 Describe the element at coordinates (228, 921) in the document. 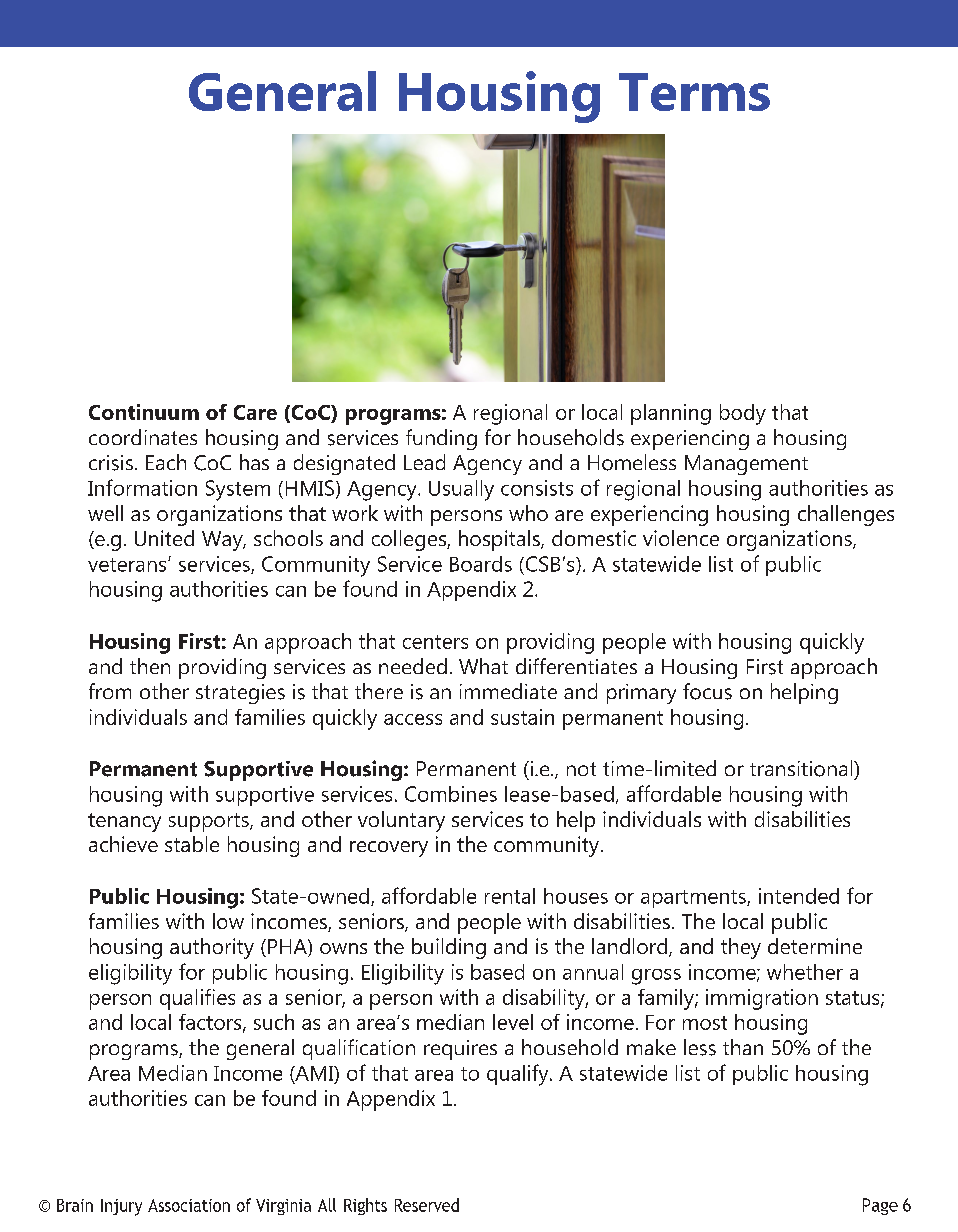

I see `low` at that location.
